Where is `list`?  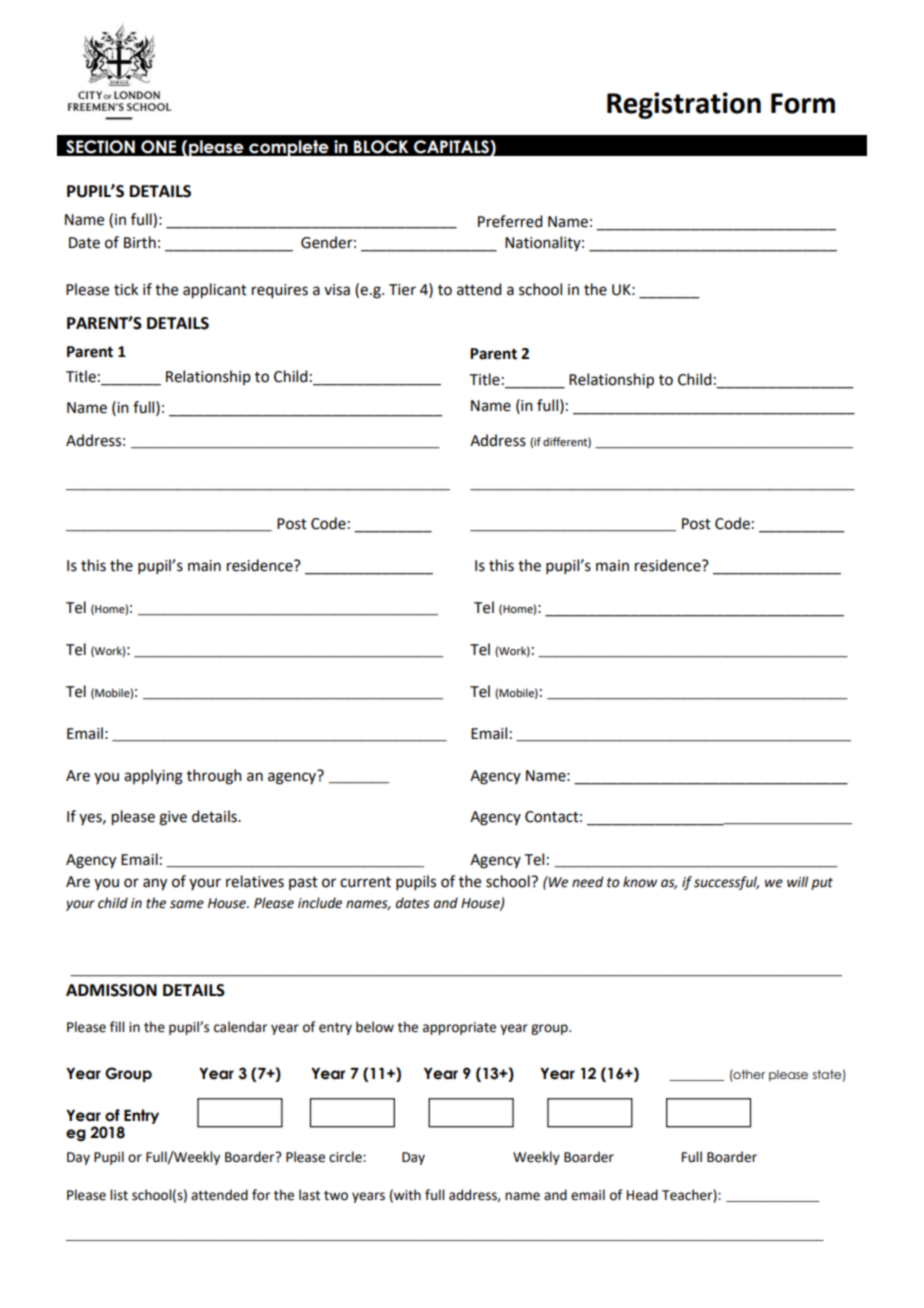
list is located at coordinates (119, 1195).
